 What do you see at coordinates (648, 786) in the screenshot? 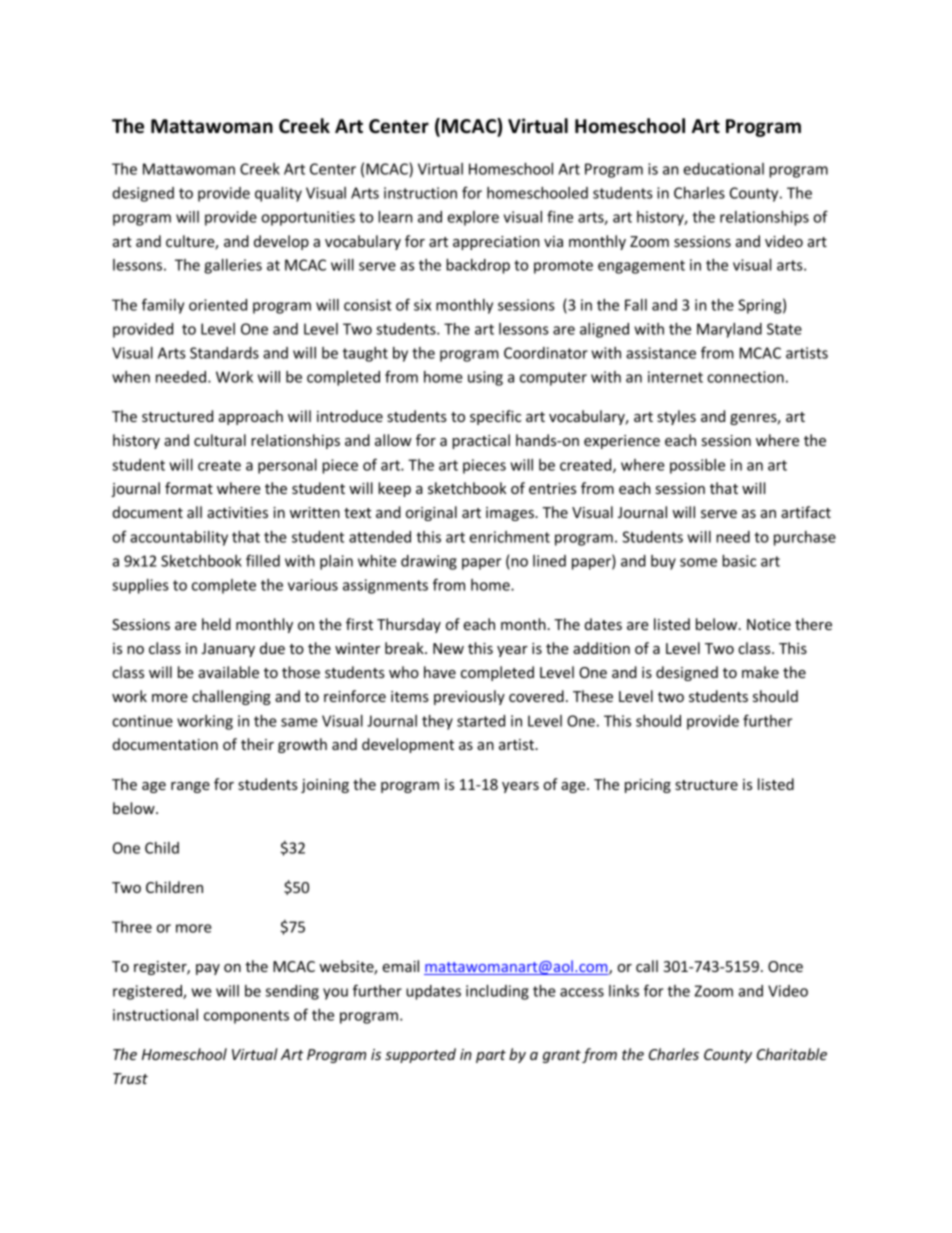
I see `pricing` at bounding box center [648, 786].
